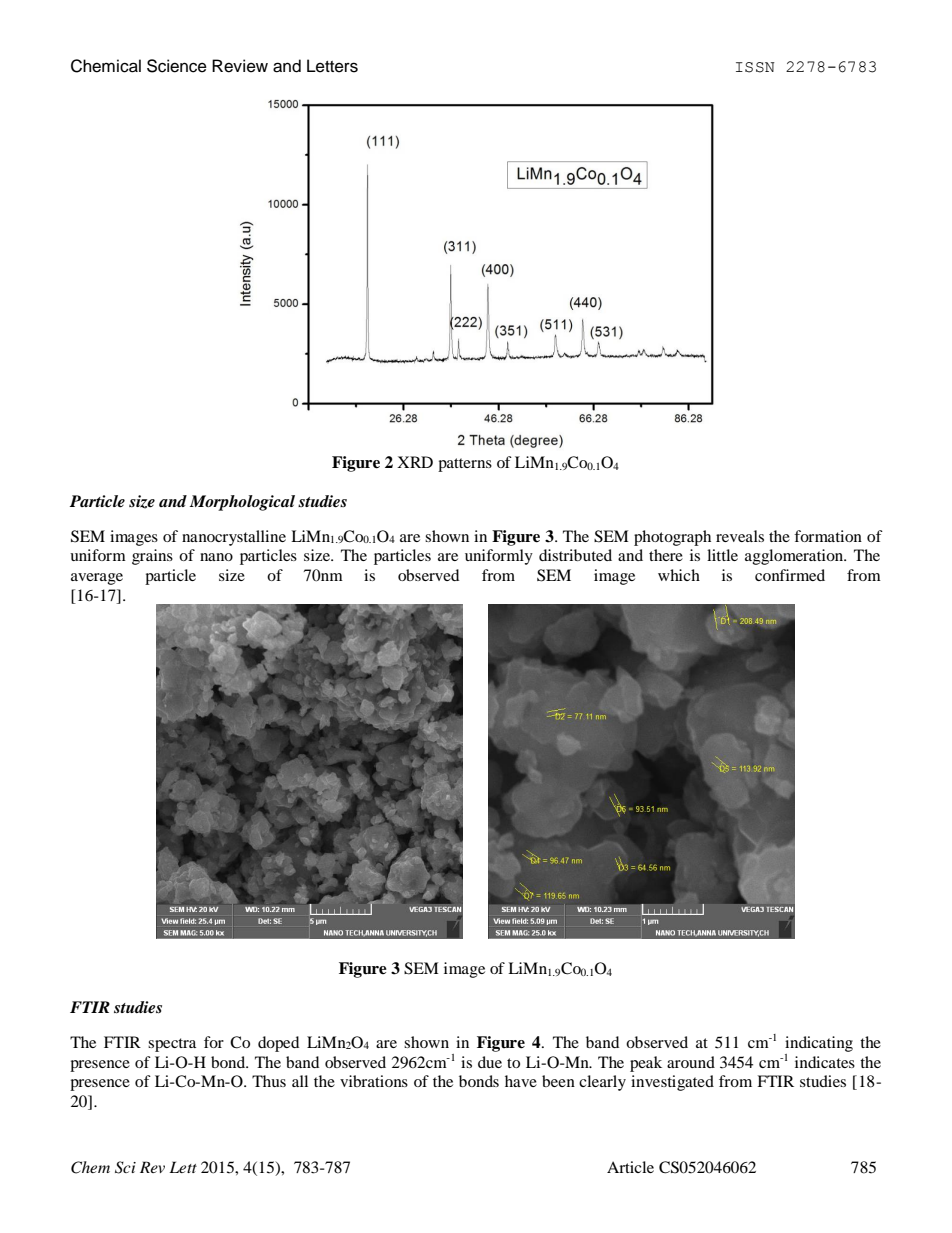  I want to click on due, so click(490, 1062).
